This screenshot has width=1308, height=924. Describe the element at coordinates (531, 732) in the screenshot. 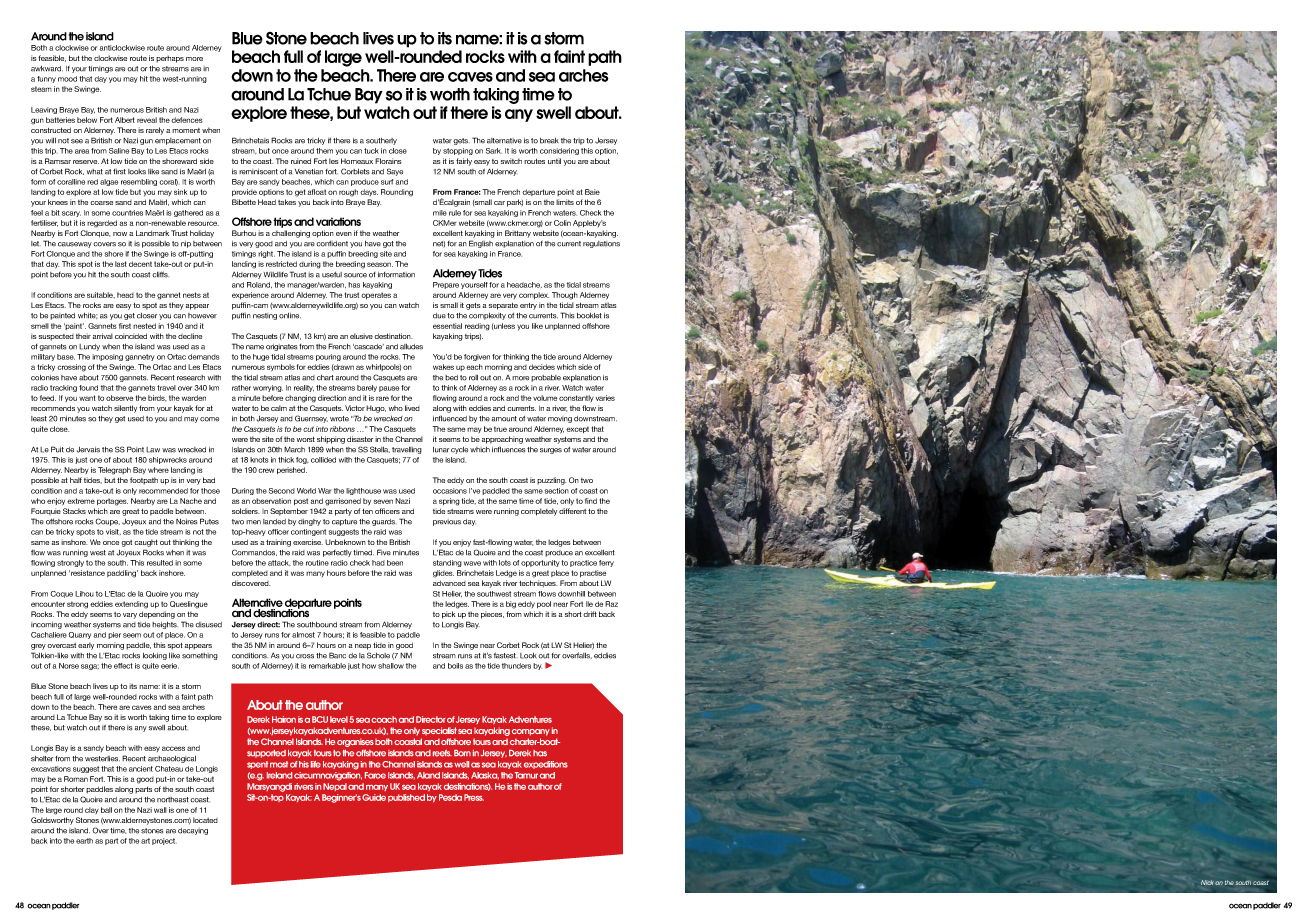

I see `company` at that location.
